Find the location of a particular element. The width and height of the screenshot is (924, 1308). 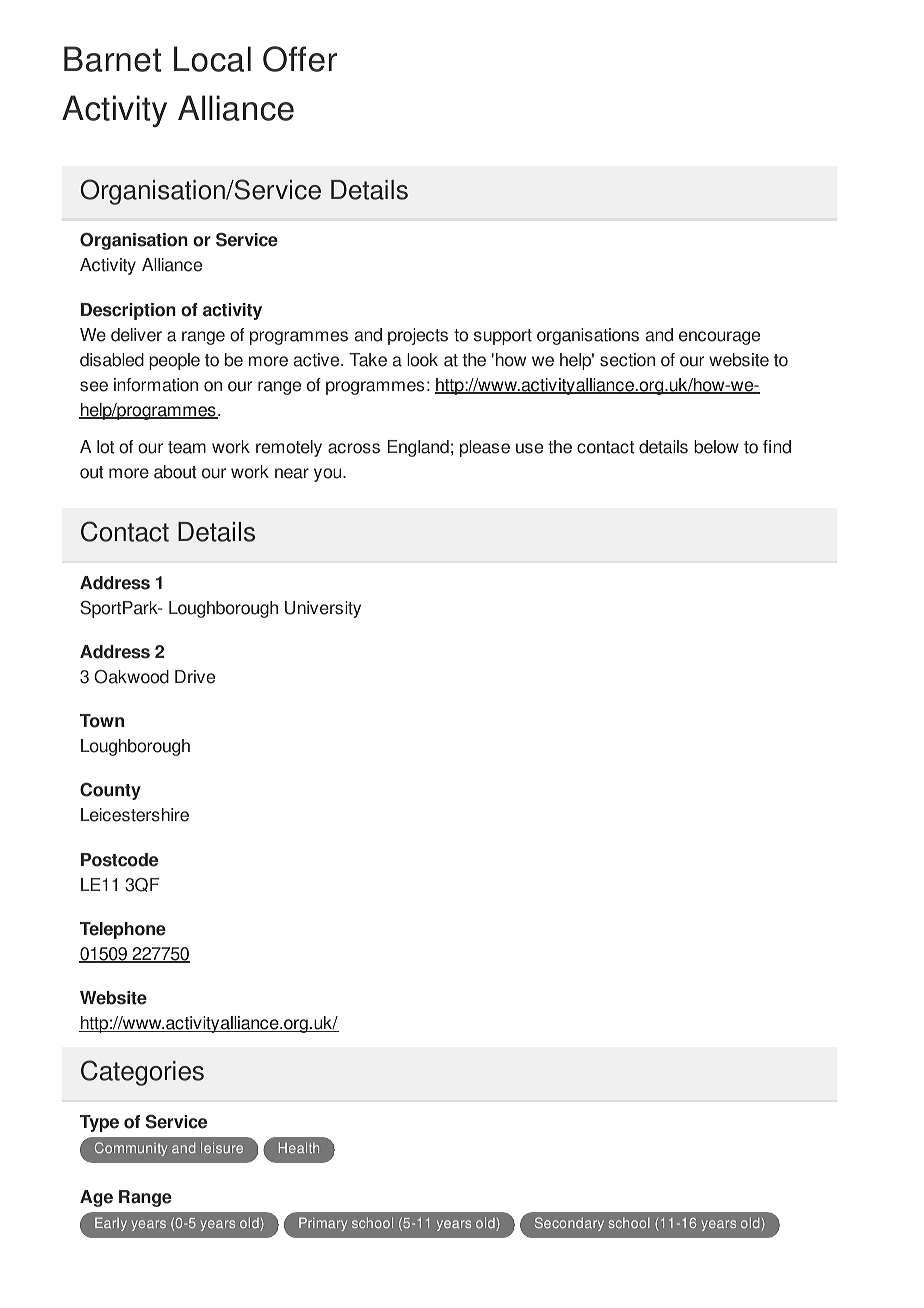

about is located at coordinates (175, 472).
